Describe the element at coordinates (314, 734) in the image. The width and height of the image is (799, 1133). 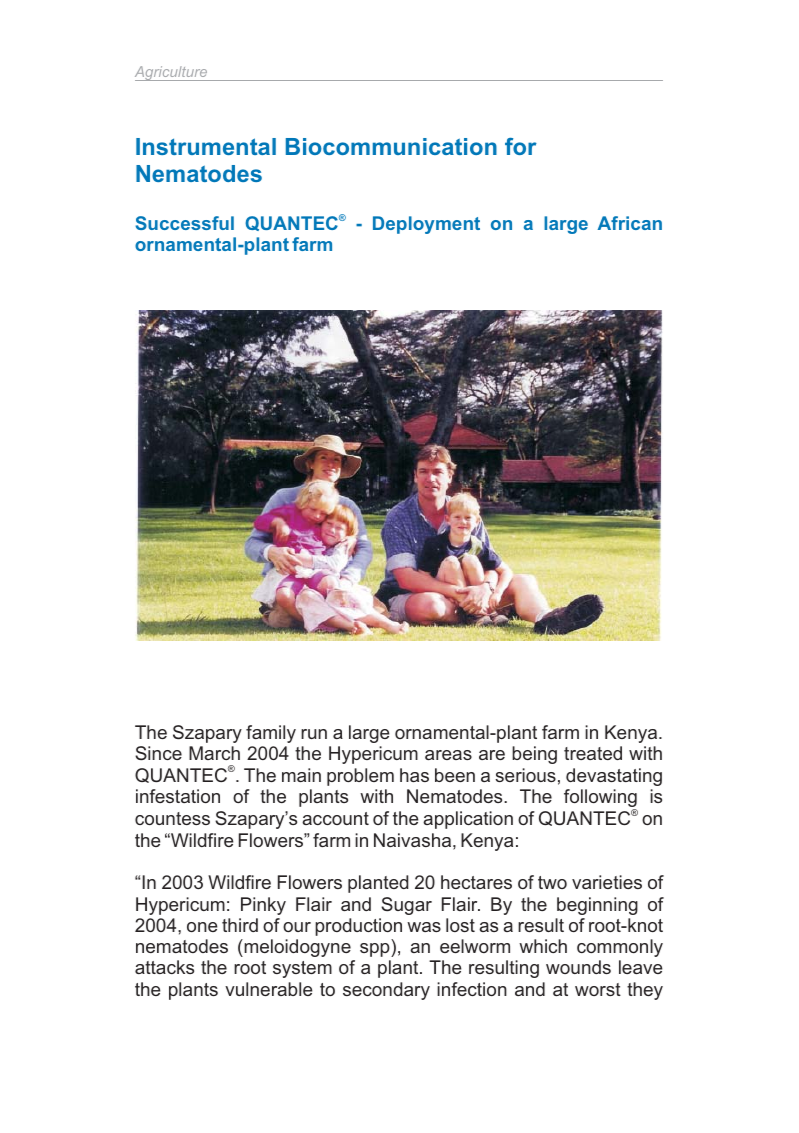
I see `run` at that location.
